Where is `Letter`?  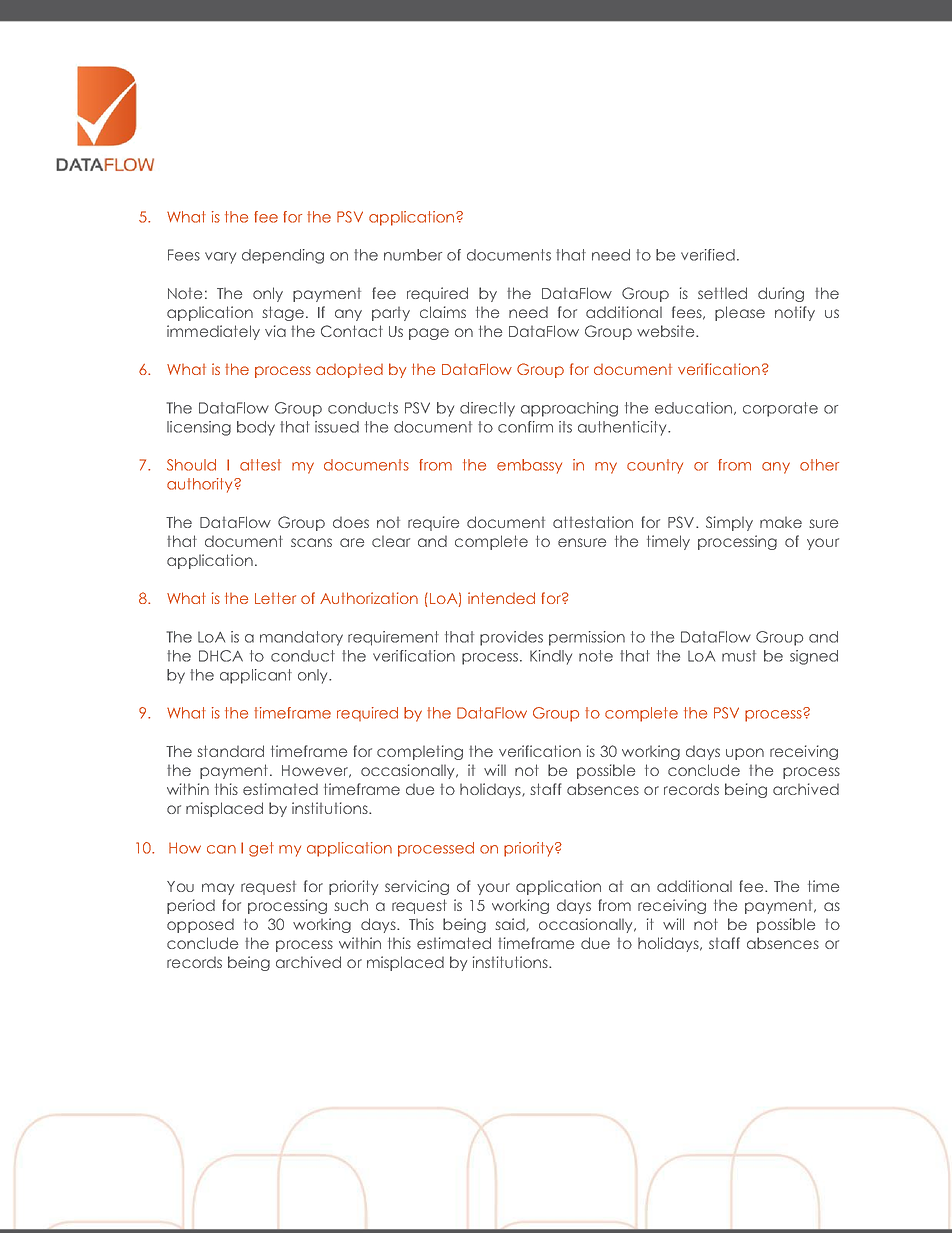 Letter is located at coordinates (275, 598).
